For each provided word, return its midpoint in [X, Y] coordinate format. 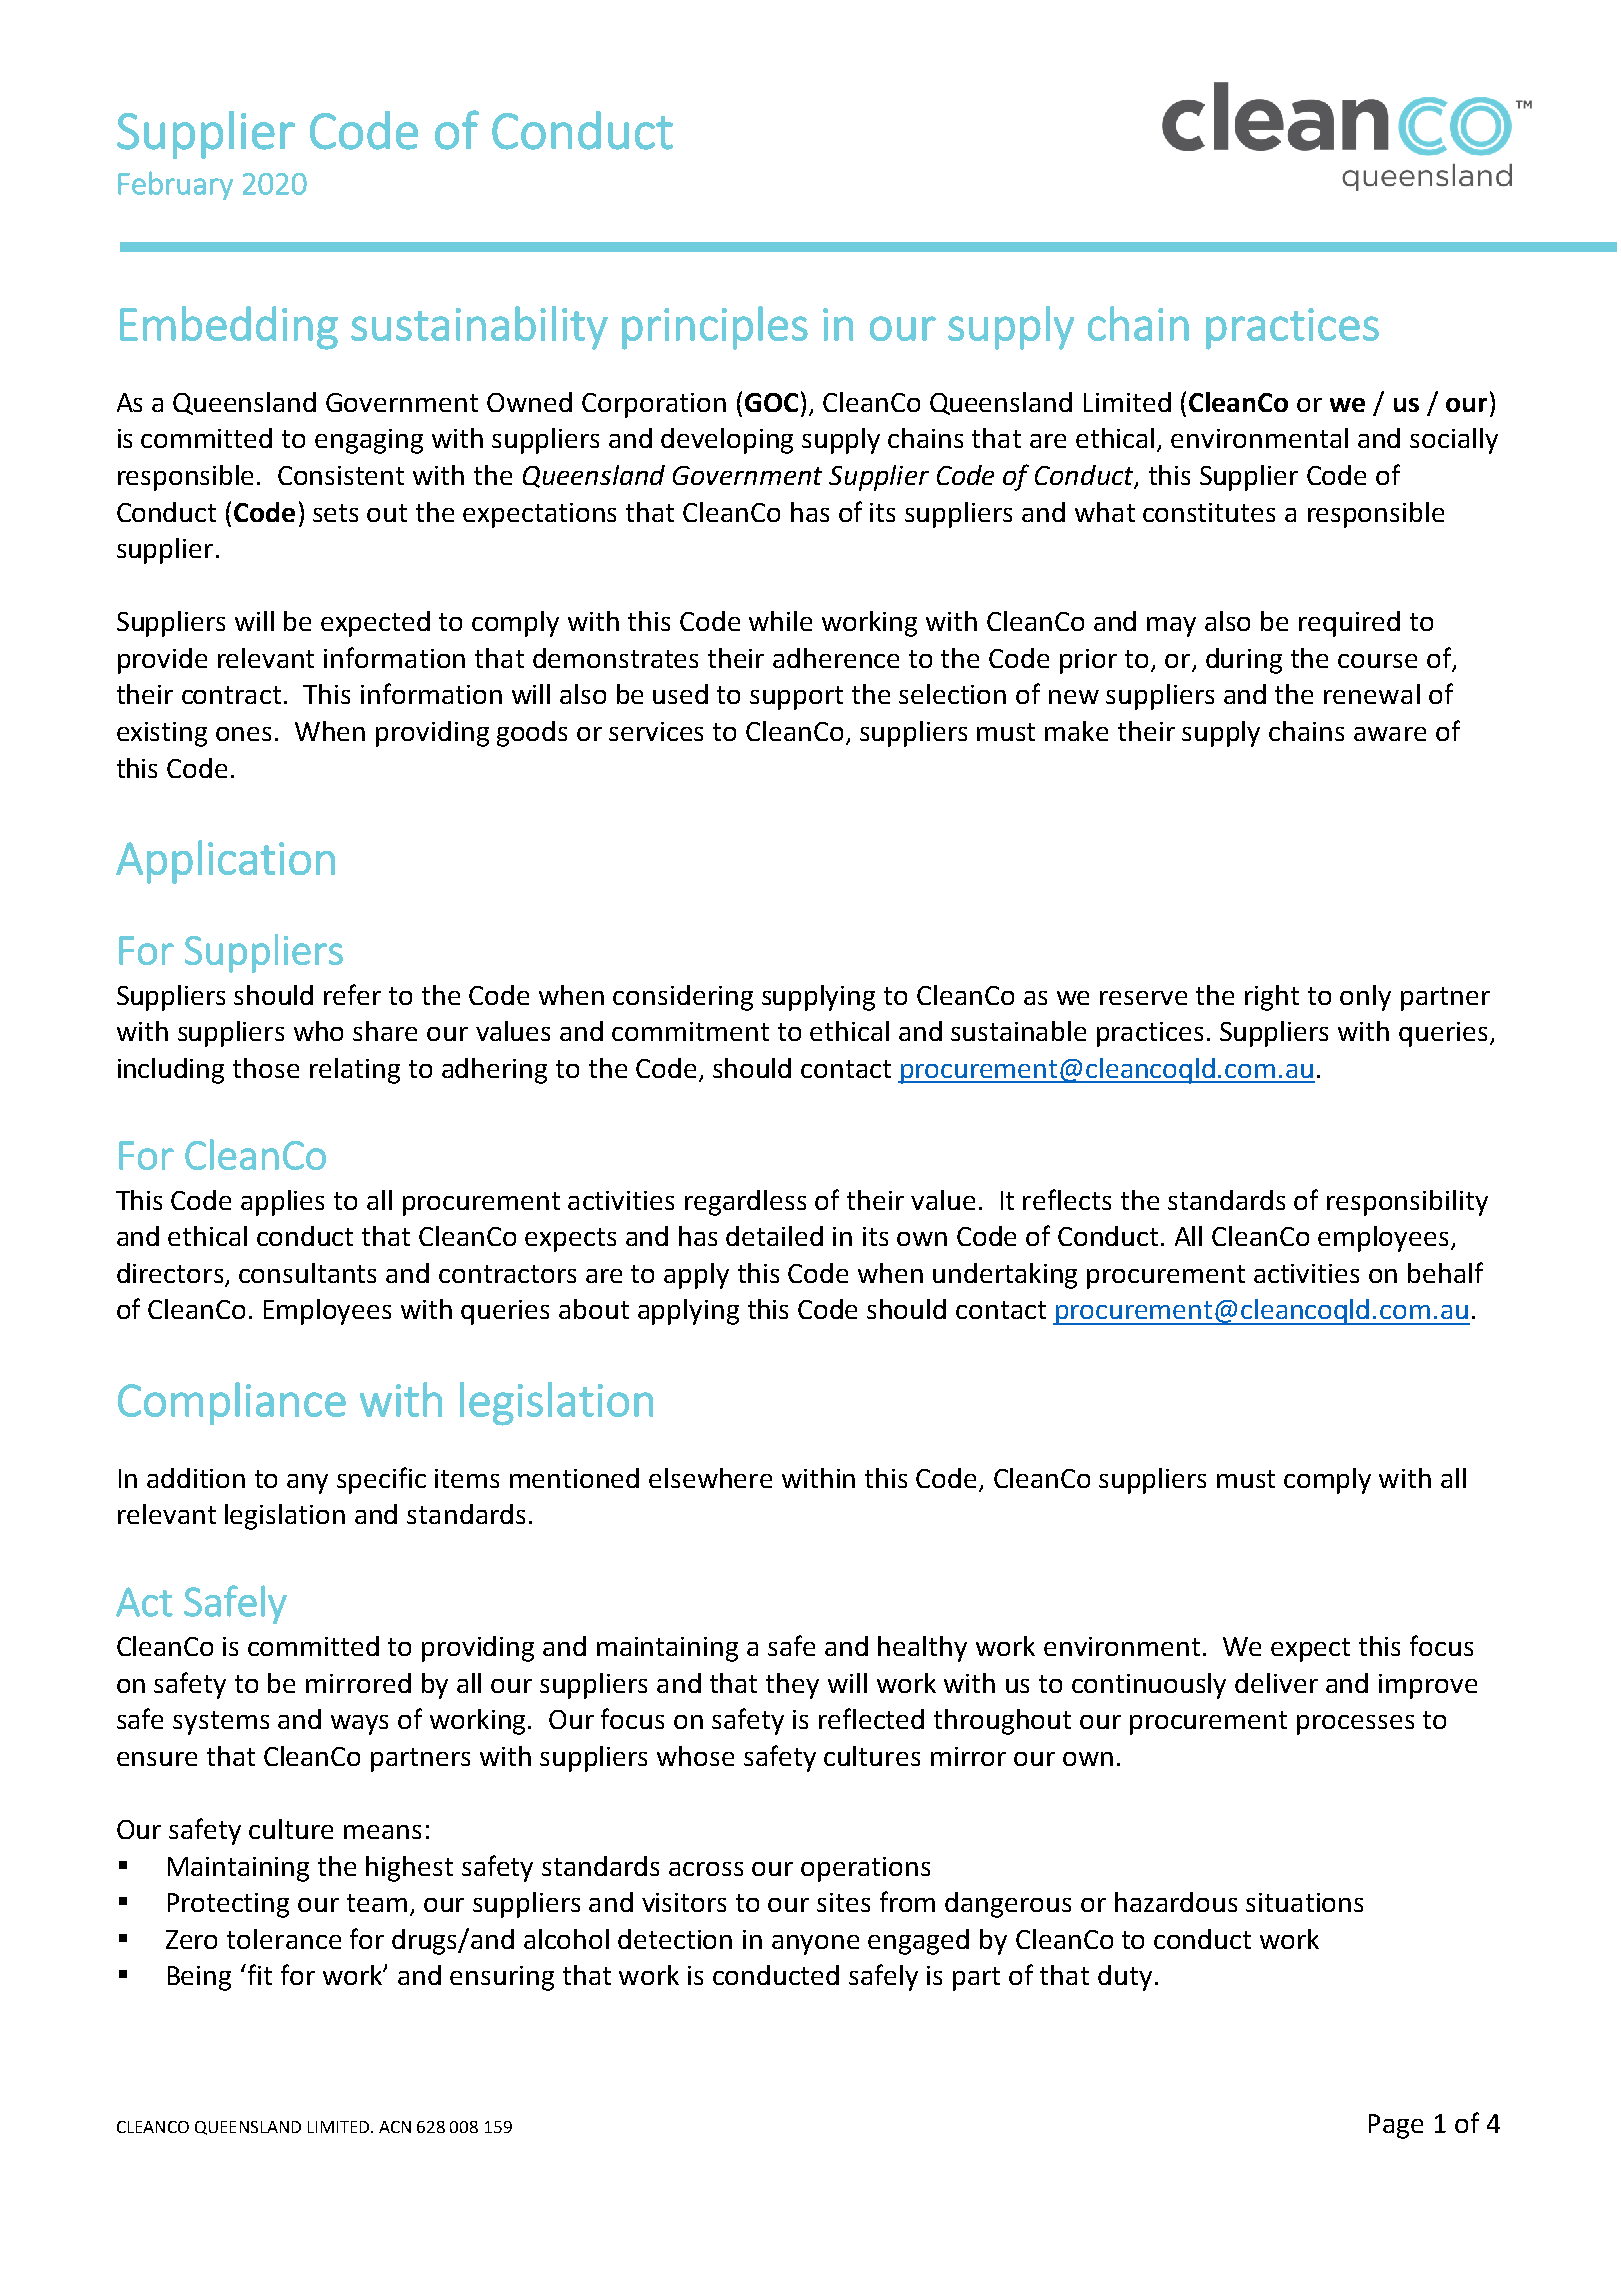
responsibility [1407, 1203]
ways [359, 1725]
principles [715, 328]
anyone [815, 1945]
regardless [745, 1203]
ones [243, 734]
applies [282, 1203]
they [792, 1686]
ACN [395, 2127]
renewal [1372, 694]
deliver [1276, 1683]
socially [1454, 441]
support [796, 698]
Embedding [229, 328]
